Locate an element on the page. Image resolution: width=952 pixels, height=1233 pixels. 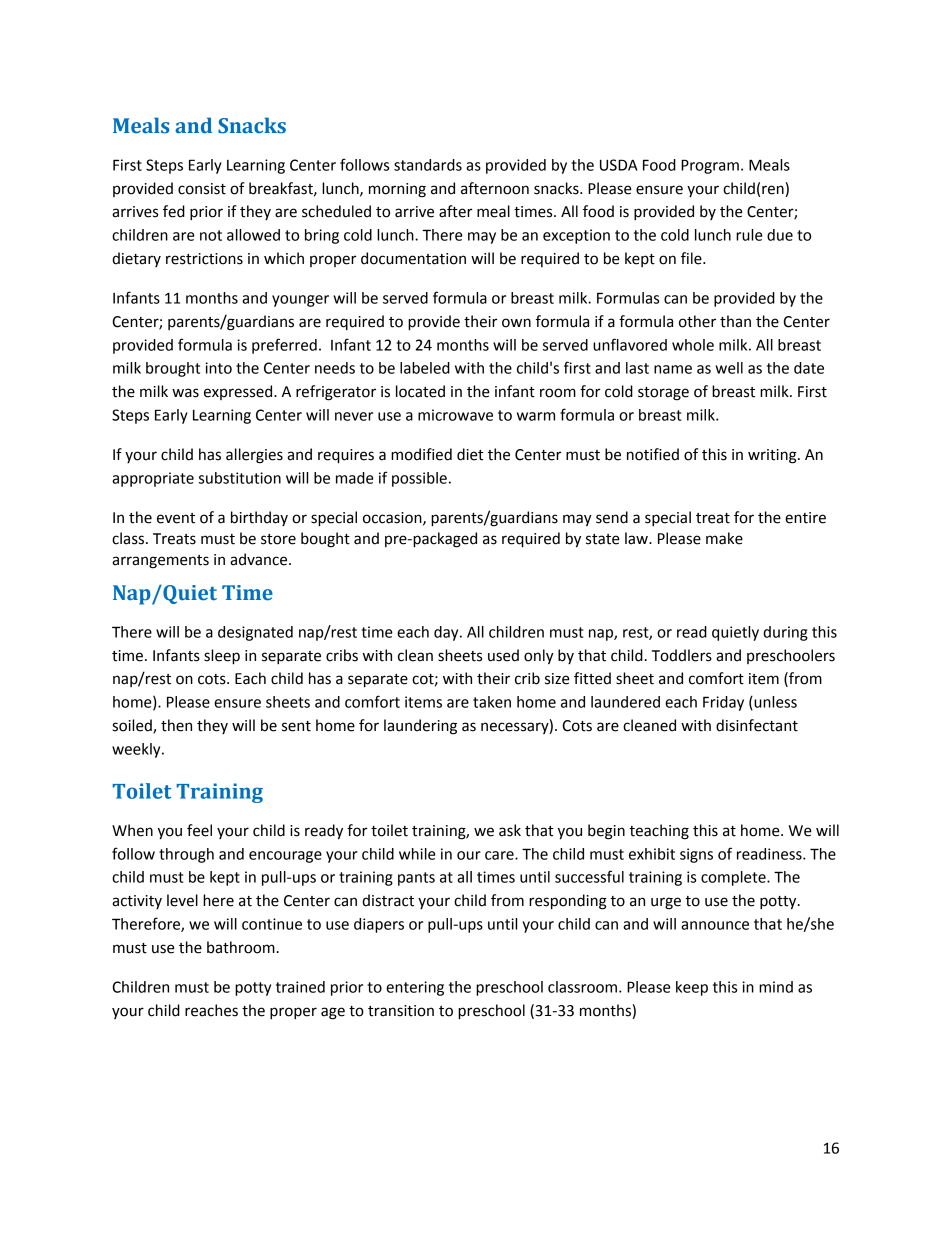
consist is located at coordinates (202, 189).
